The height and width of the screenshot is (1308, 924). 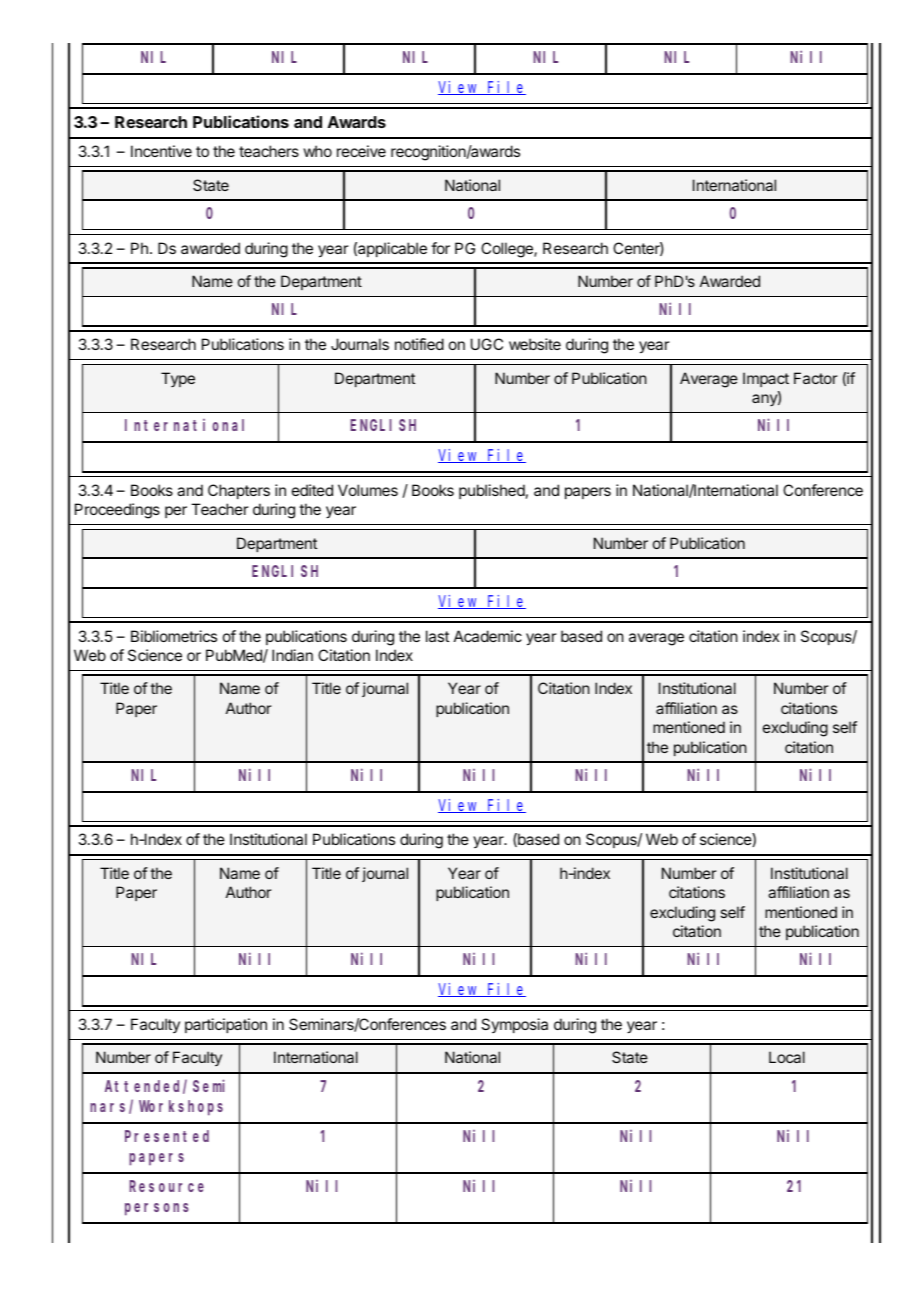 What do you see at coordinates (440, 248) in the screenshot?
I see `for` at bounding box center [440, 248].
